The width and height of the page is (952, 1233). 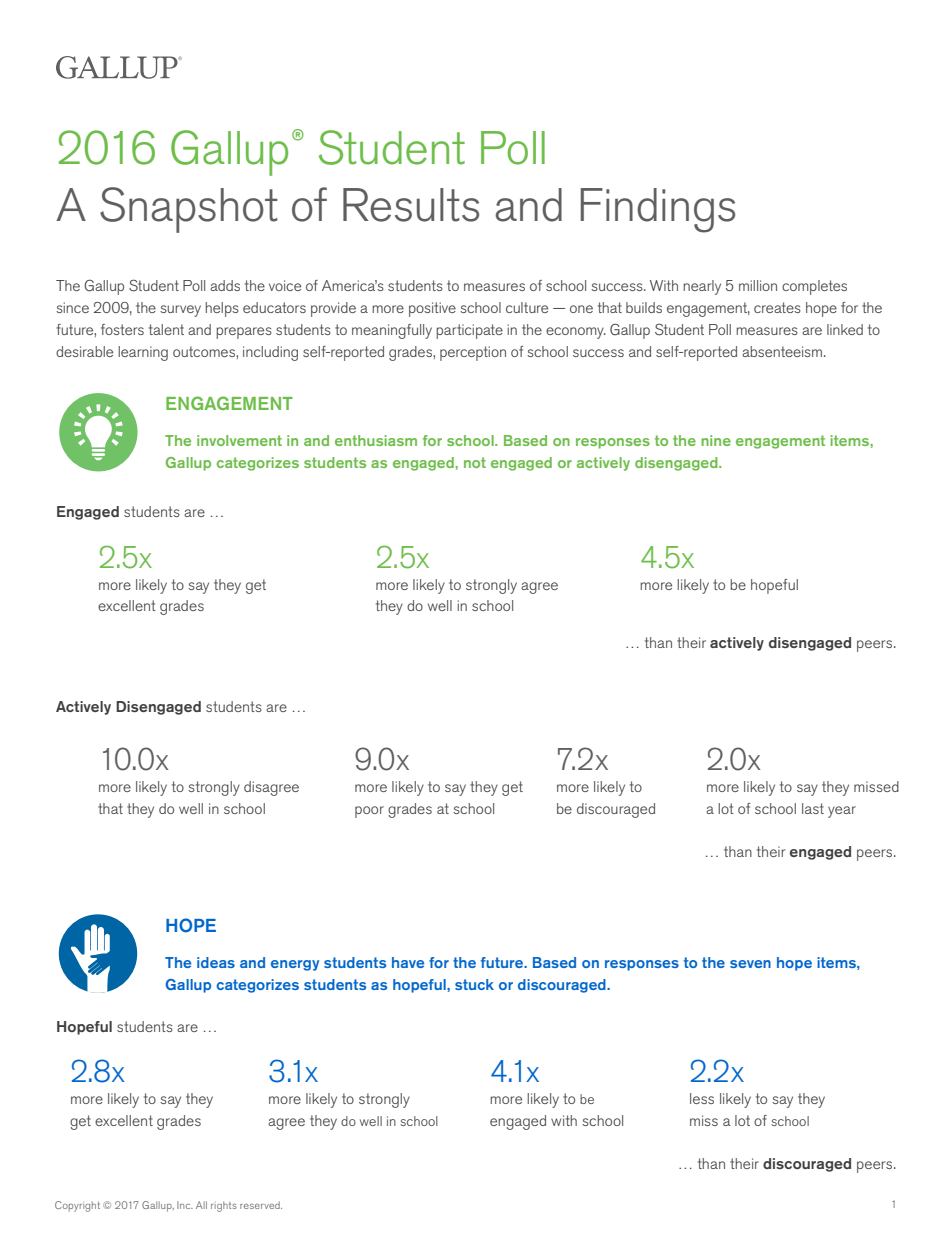 What do you see at coordinates (813, 808) in the page?
I see `last` at bounding box center [813, 808].
